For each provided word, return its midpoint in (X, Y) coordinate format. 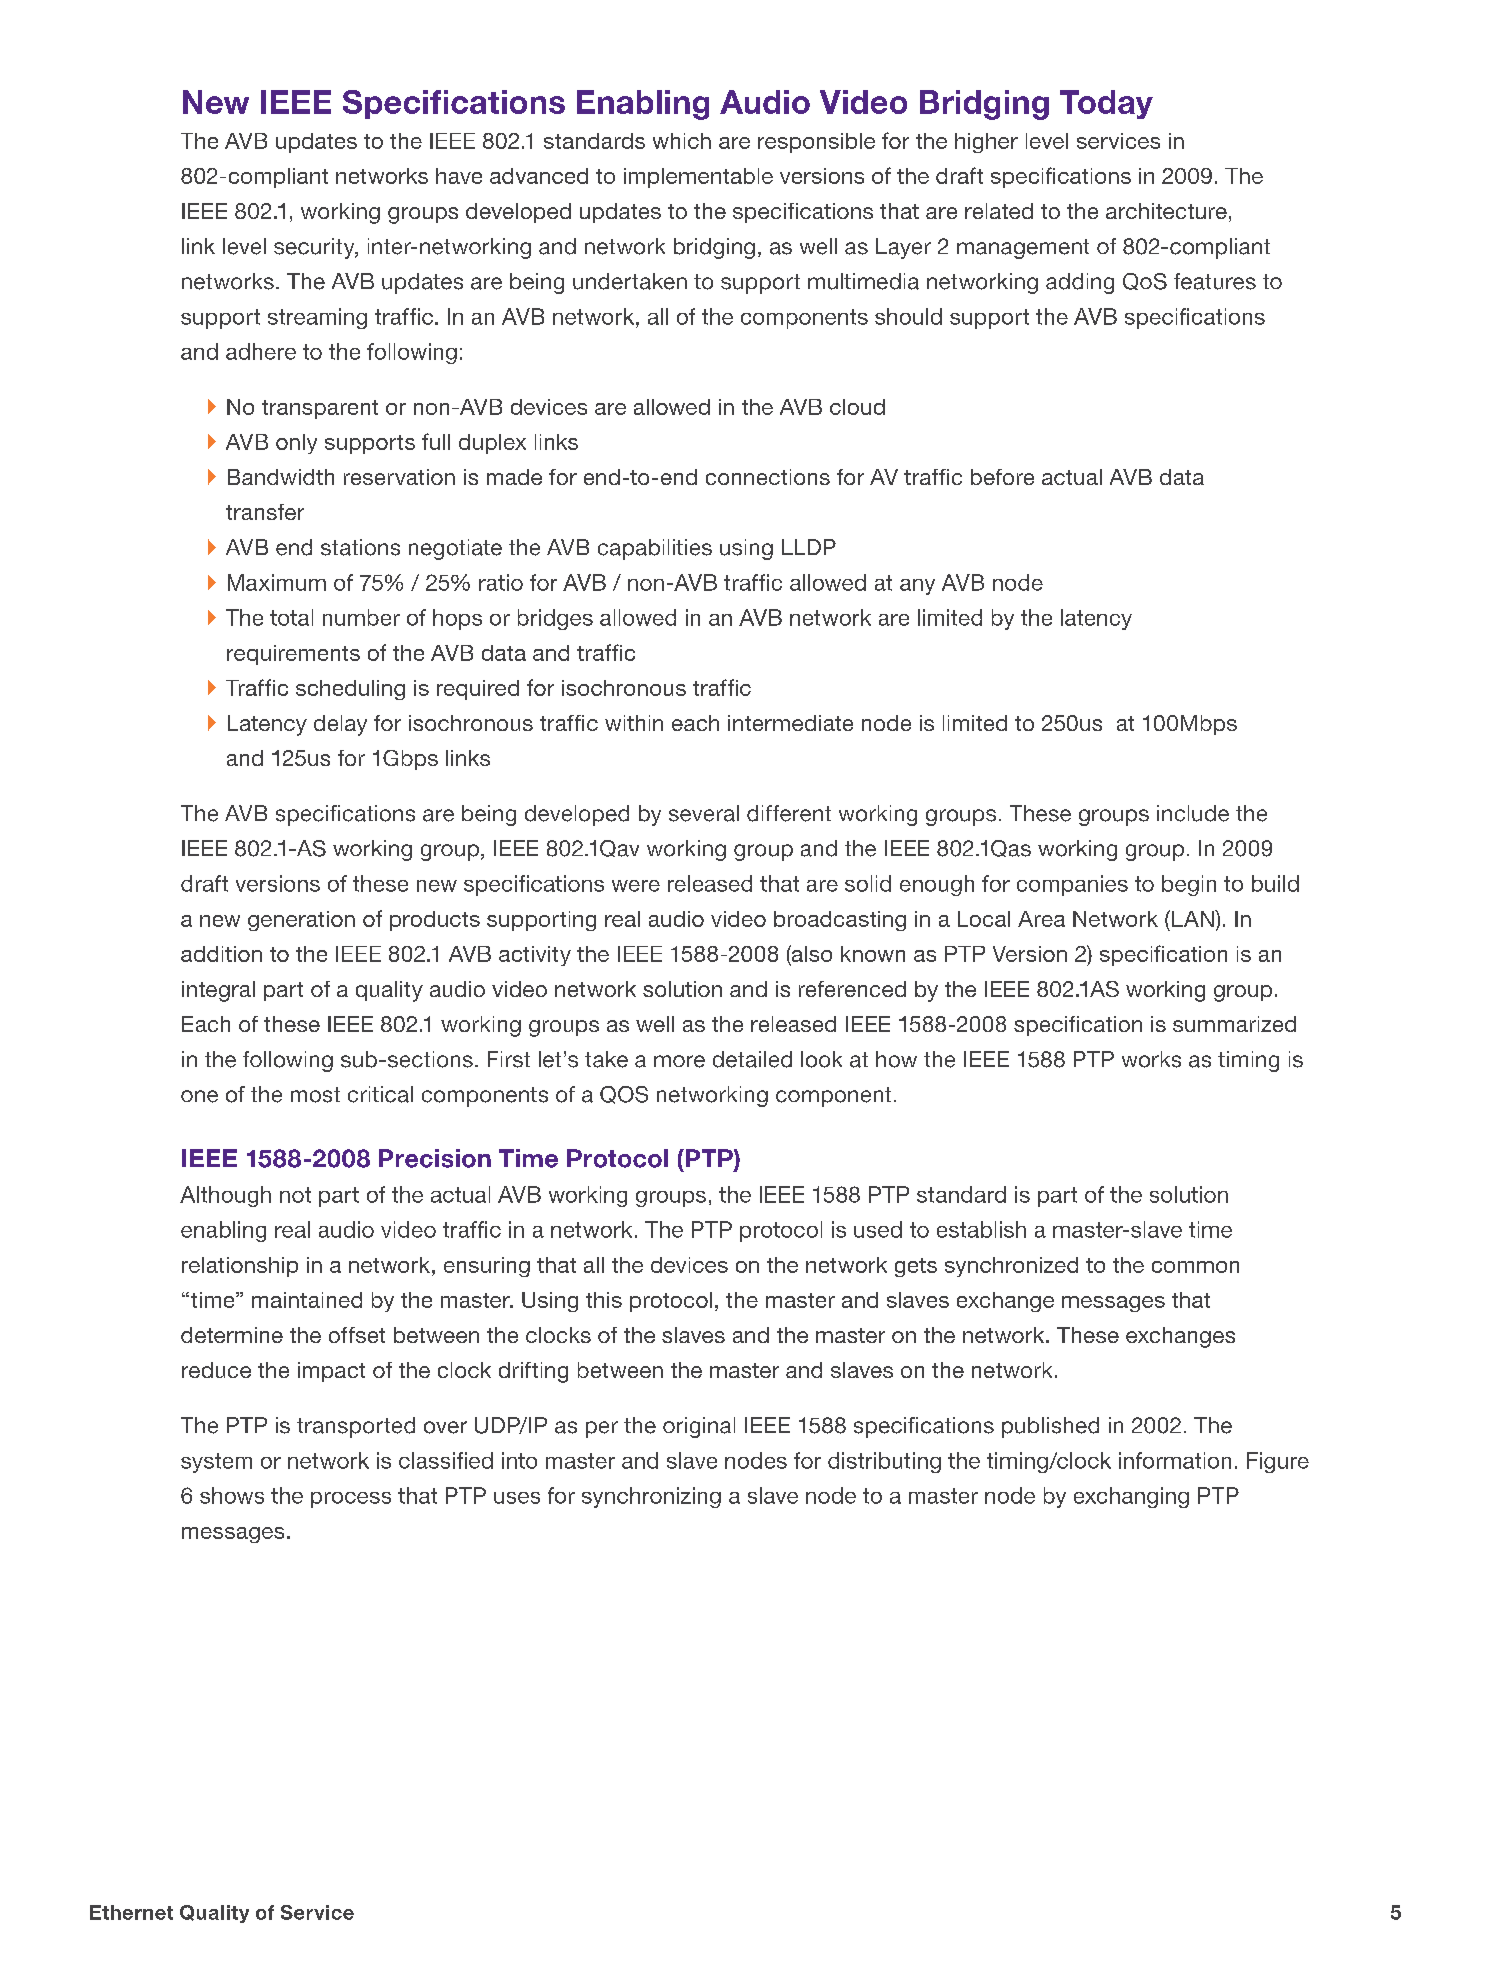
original (699, 1427)
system (216, 1463)
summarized (1234, 1024)
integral (218, 991)
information (1175, 1460)
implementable (698, 178)
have (459, 176)
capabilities (655, 549)
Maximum (277, 582)
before (1002, 477)
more (679, 1061)
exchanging (1131, 1497)
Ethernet (131, 1912)
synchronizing (651, 1497)
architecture (1166, 211)
